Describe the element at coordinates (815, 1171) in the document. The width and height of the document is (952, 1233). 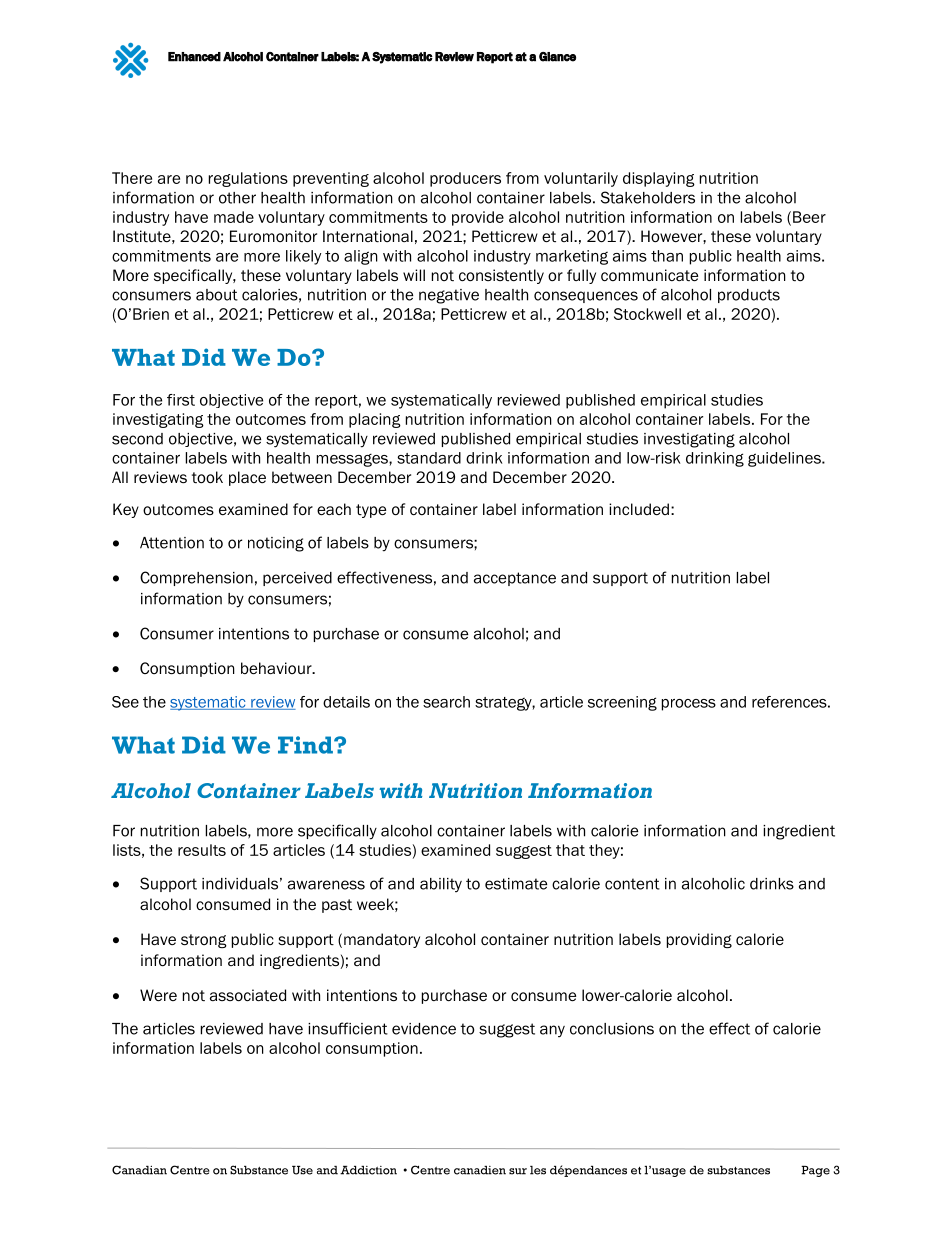
I see `Page` at that location.
